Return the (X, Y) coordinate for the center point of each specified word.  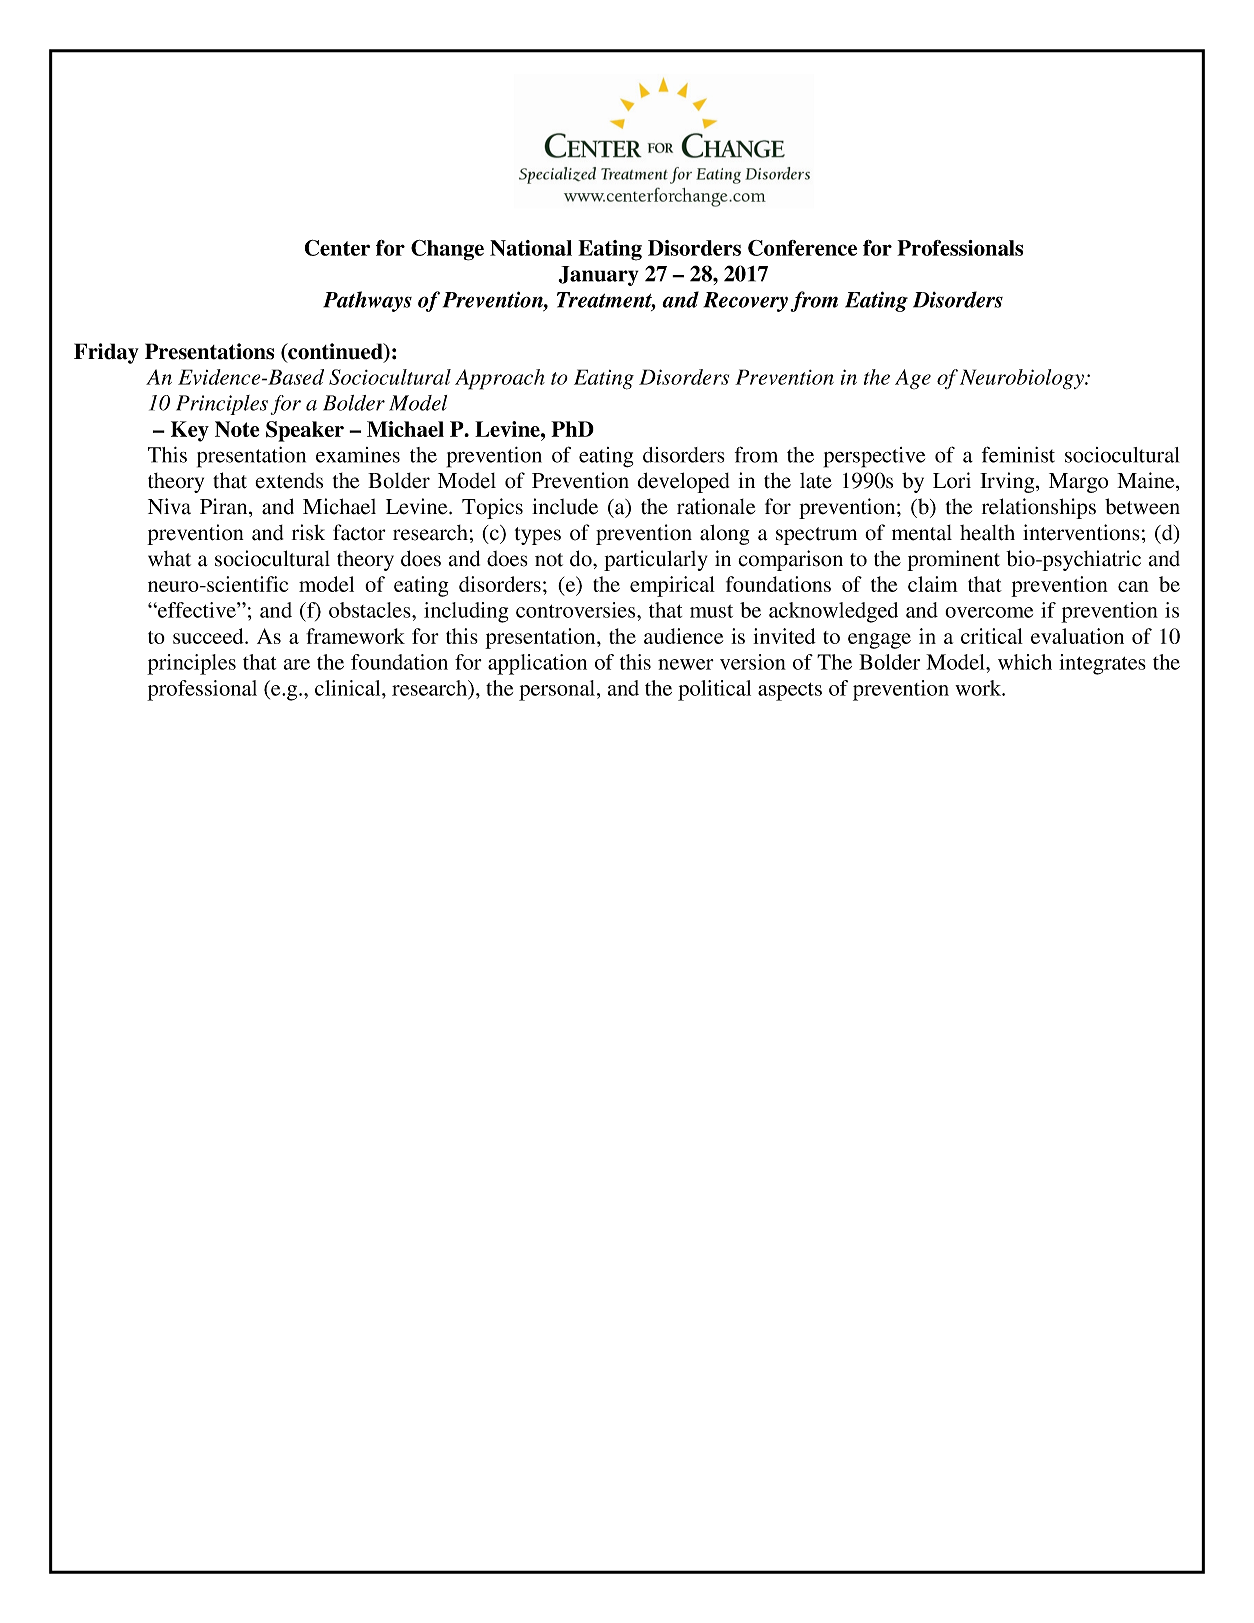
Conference (802, 248)
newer (686, 664)
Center (337, 248)
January (598, 276)
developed (683, 482)
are (297, 664)
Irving (1008, 482)
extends (289, 481)
